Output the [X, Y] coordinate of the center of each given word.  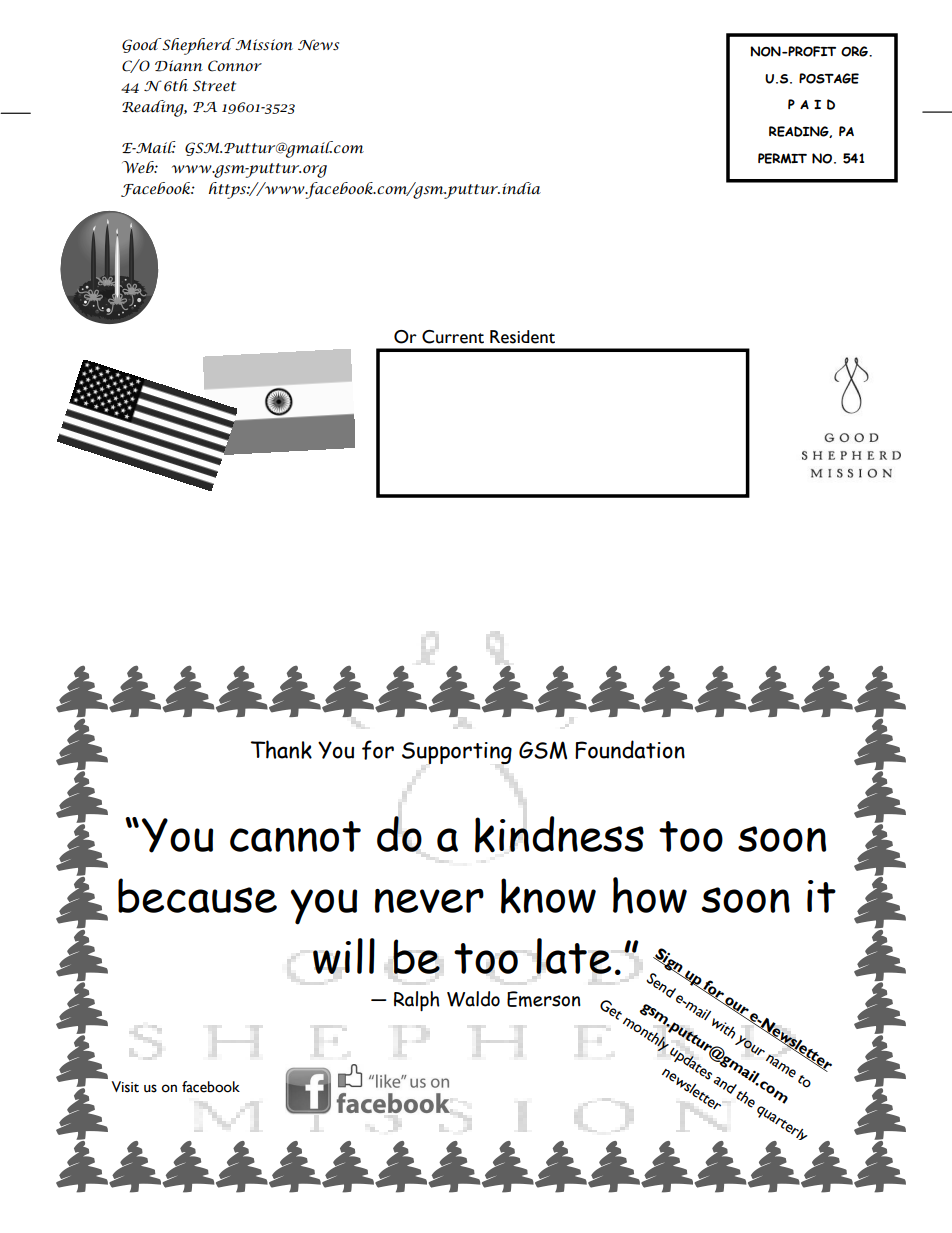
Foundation [630, 749]
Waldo [473, 999]
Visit [125, 1087]
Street [214, 86]
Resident [522, 337]
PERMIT [782, 158]
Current [453, 337]
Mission [263, 44]
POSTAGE [829, 78]
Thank [281, 749]
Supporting [457, 753]
